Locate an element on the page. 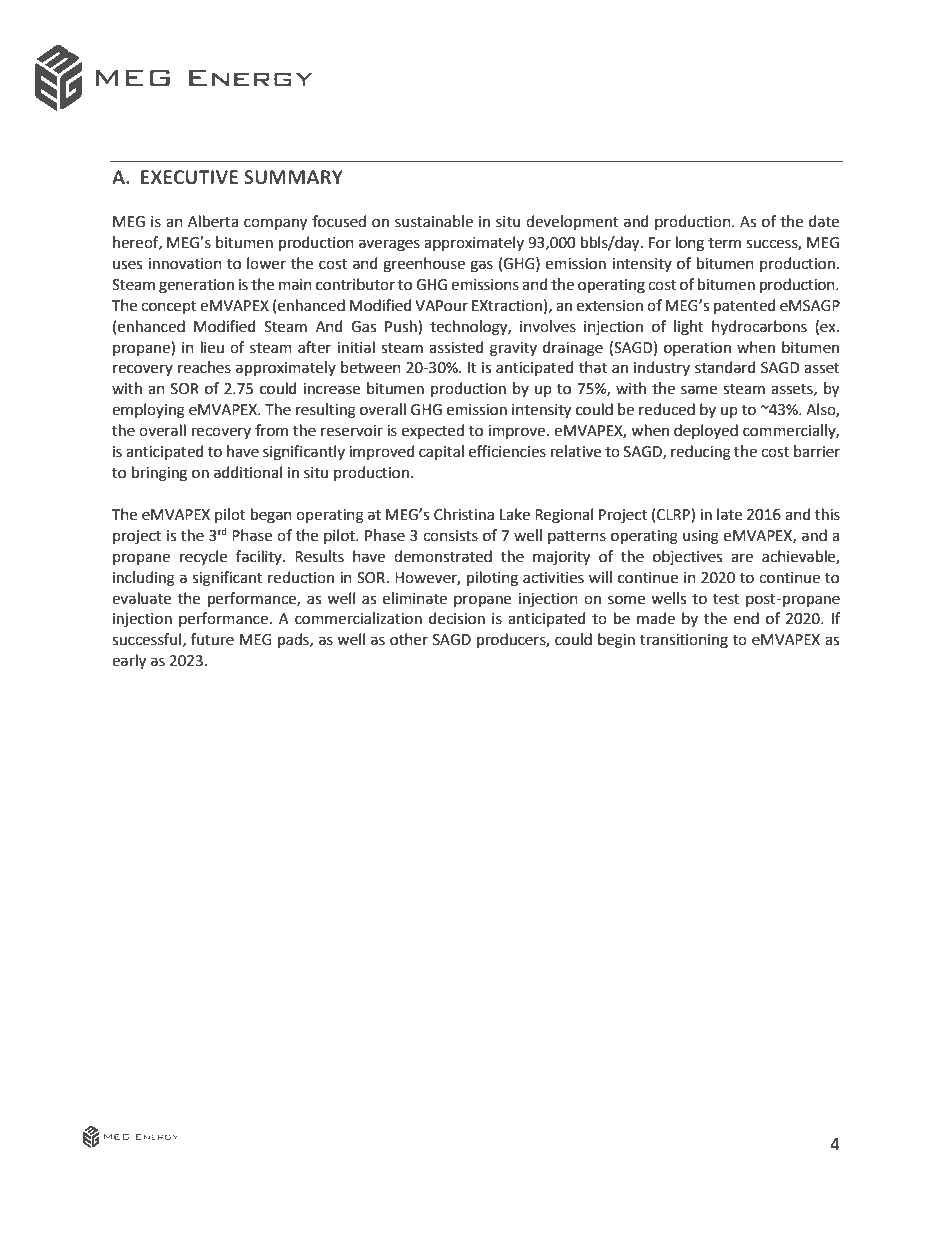 The height and width of the page is (1233, 952). from is located at coordinates (271, 430).
